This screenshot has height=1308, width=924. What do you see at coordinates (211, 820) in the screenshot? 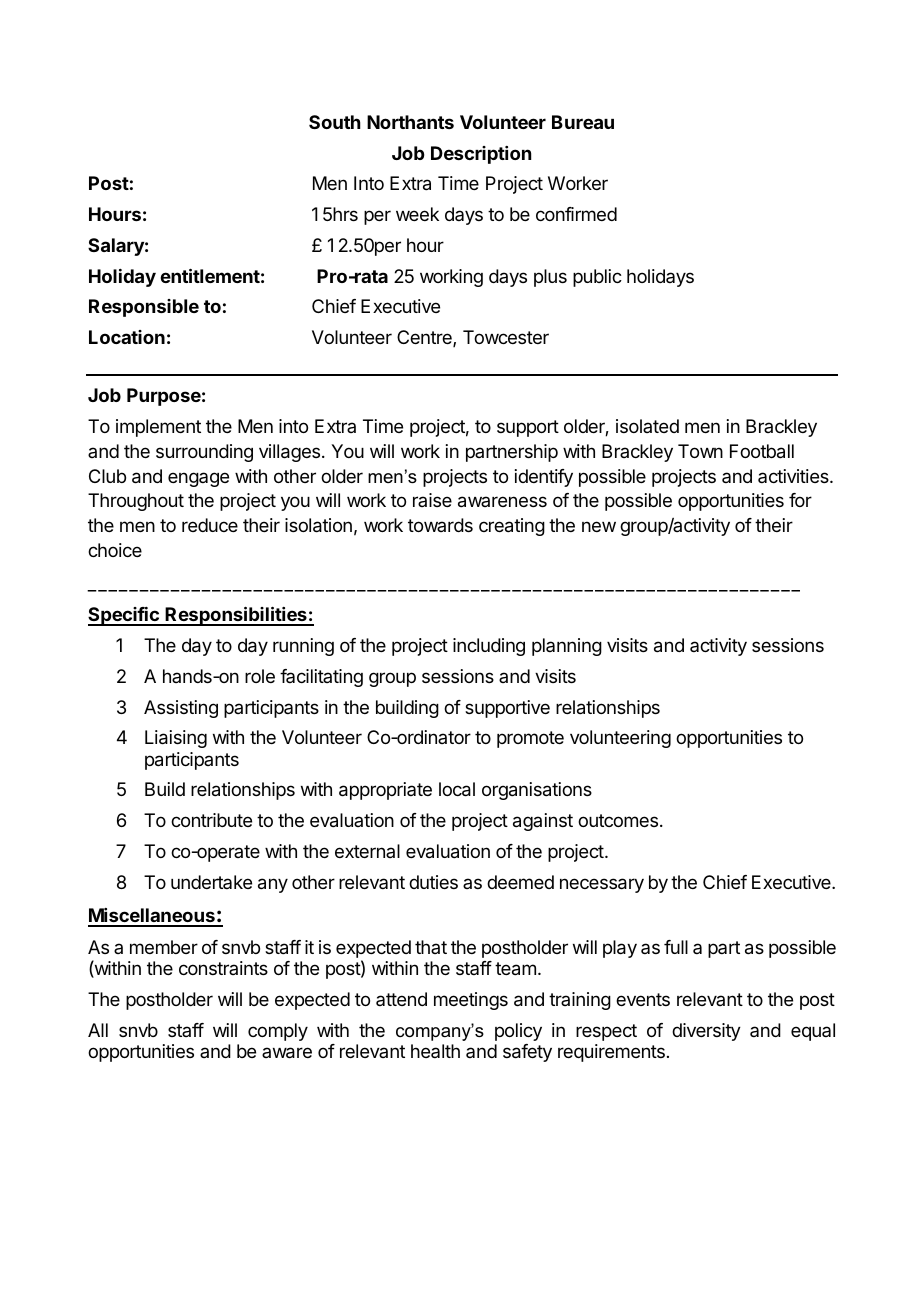
I see `contribute` at bounding box center [211, 820].
